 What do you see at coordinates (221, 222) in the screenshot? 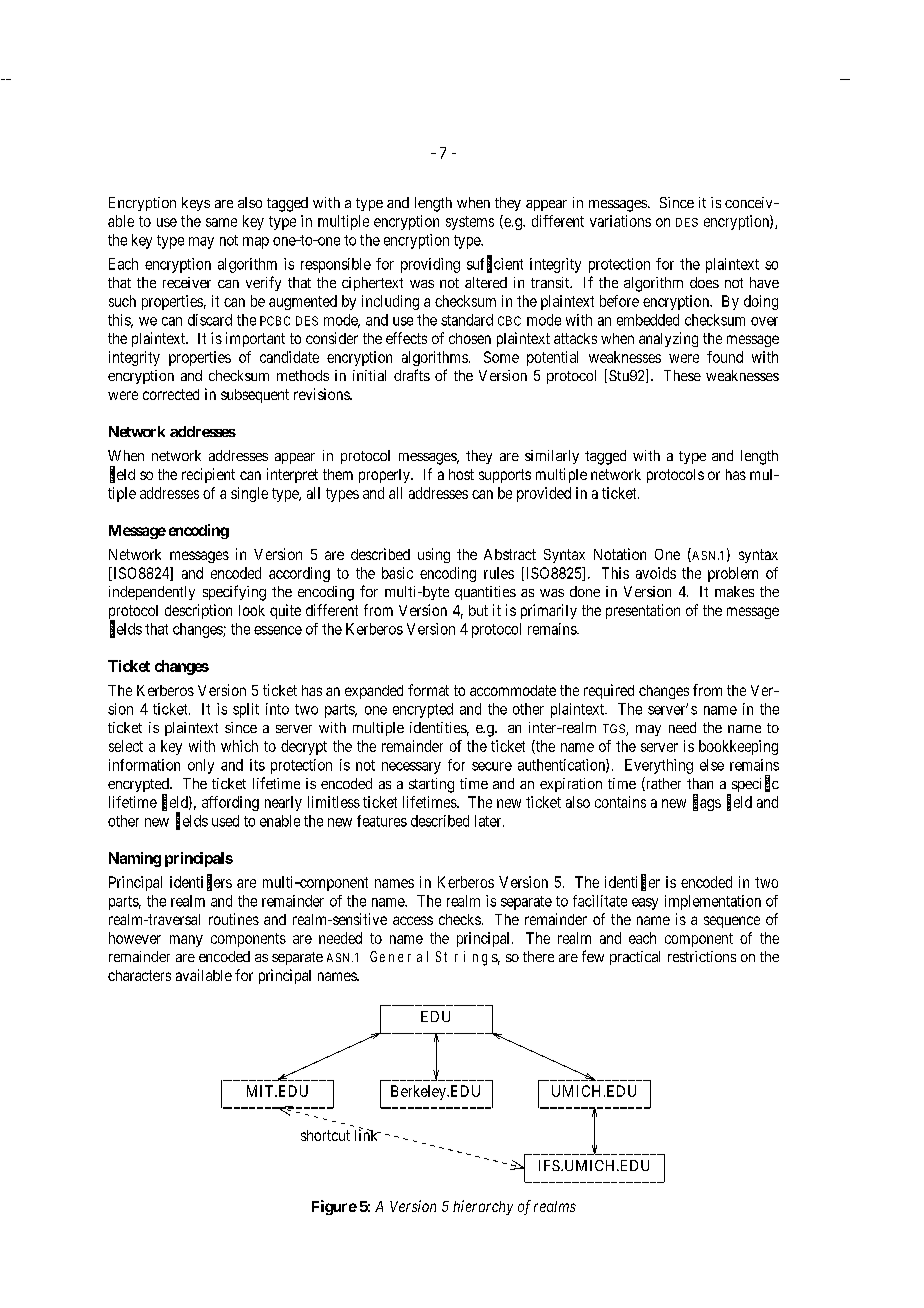
I see `same` at bounding box center [221, 222].
